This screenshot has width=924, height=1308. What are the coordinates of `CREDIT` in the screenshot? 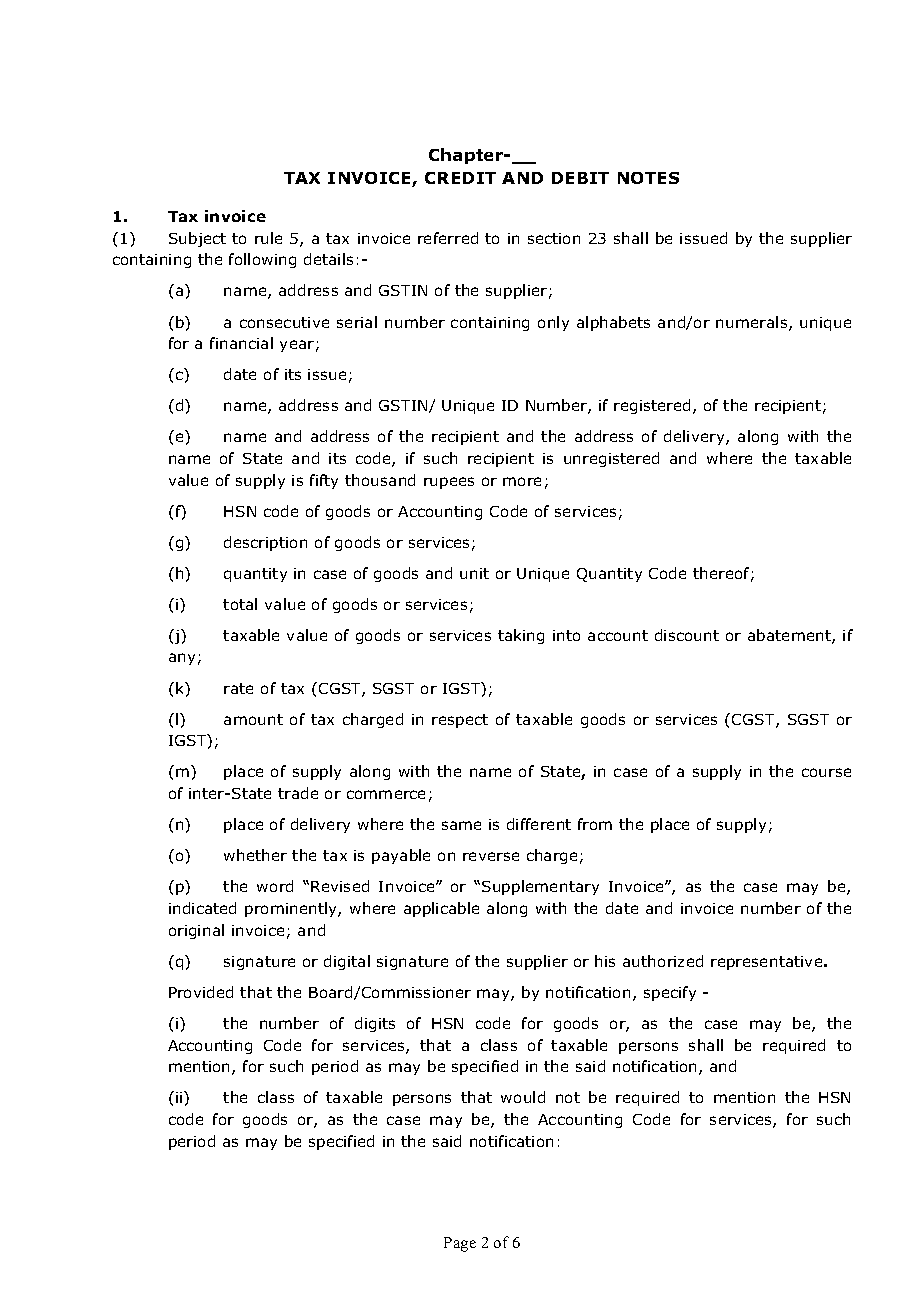 It's located at (460, 178).
